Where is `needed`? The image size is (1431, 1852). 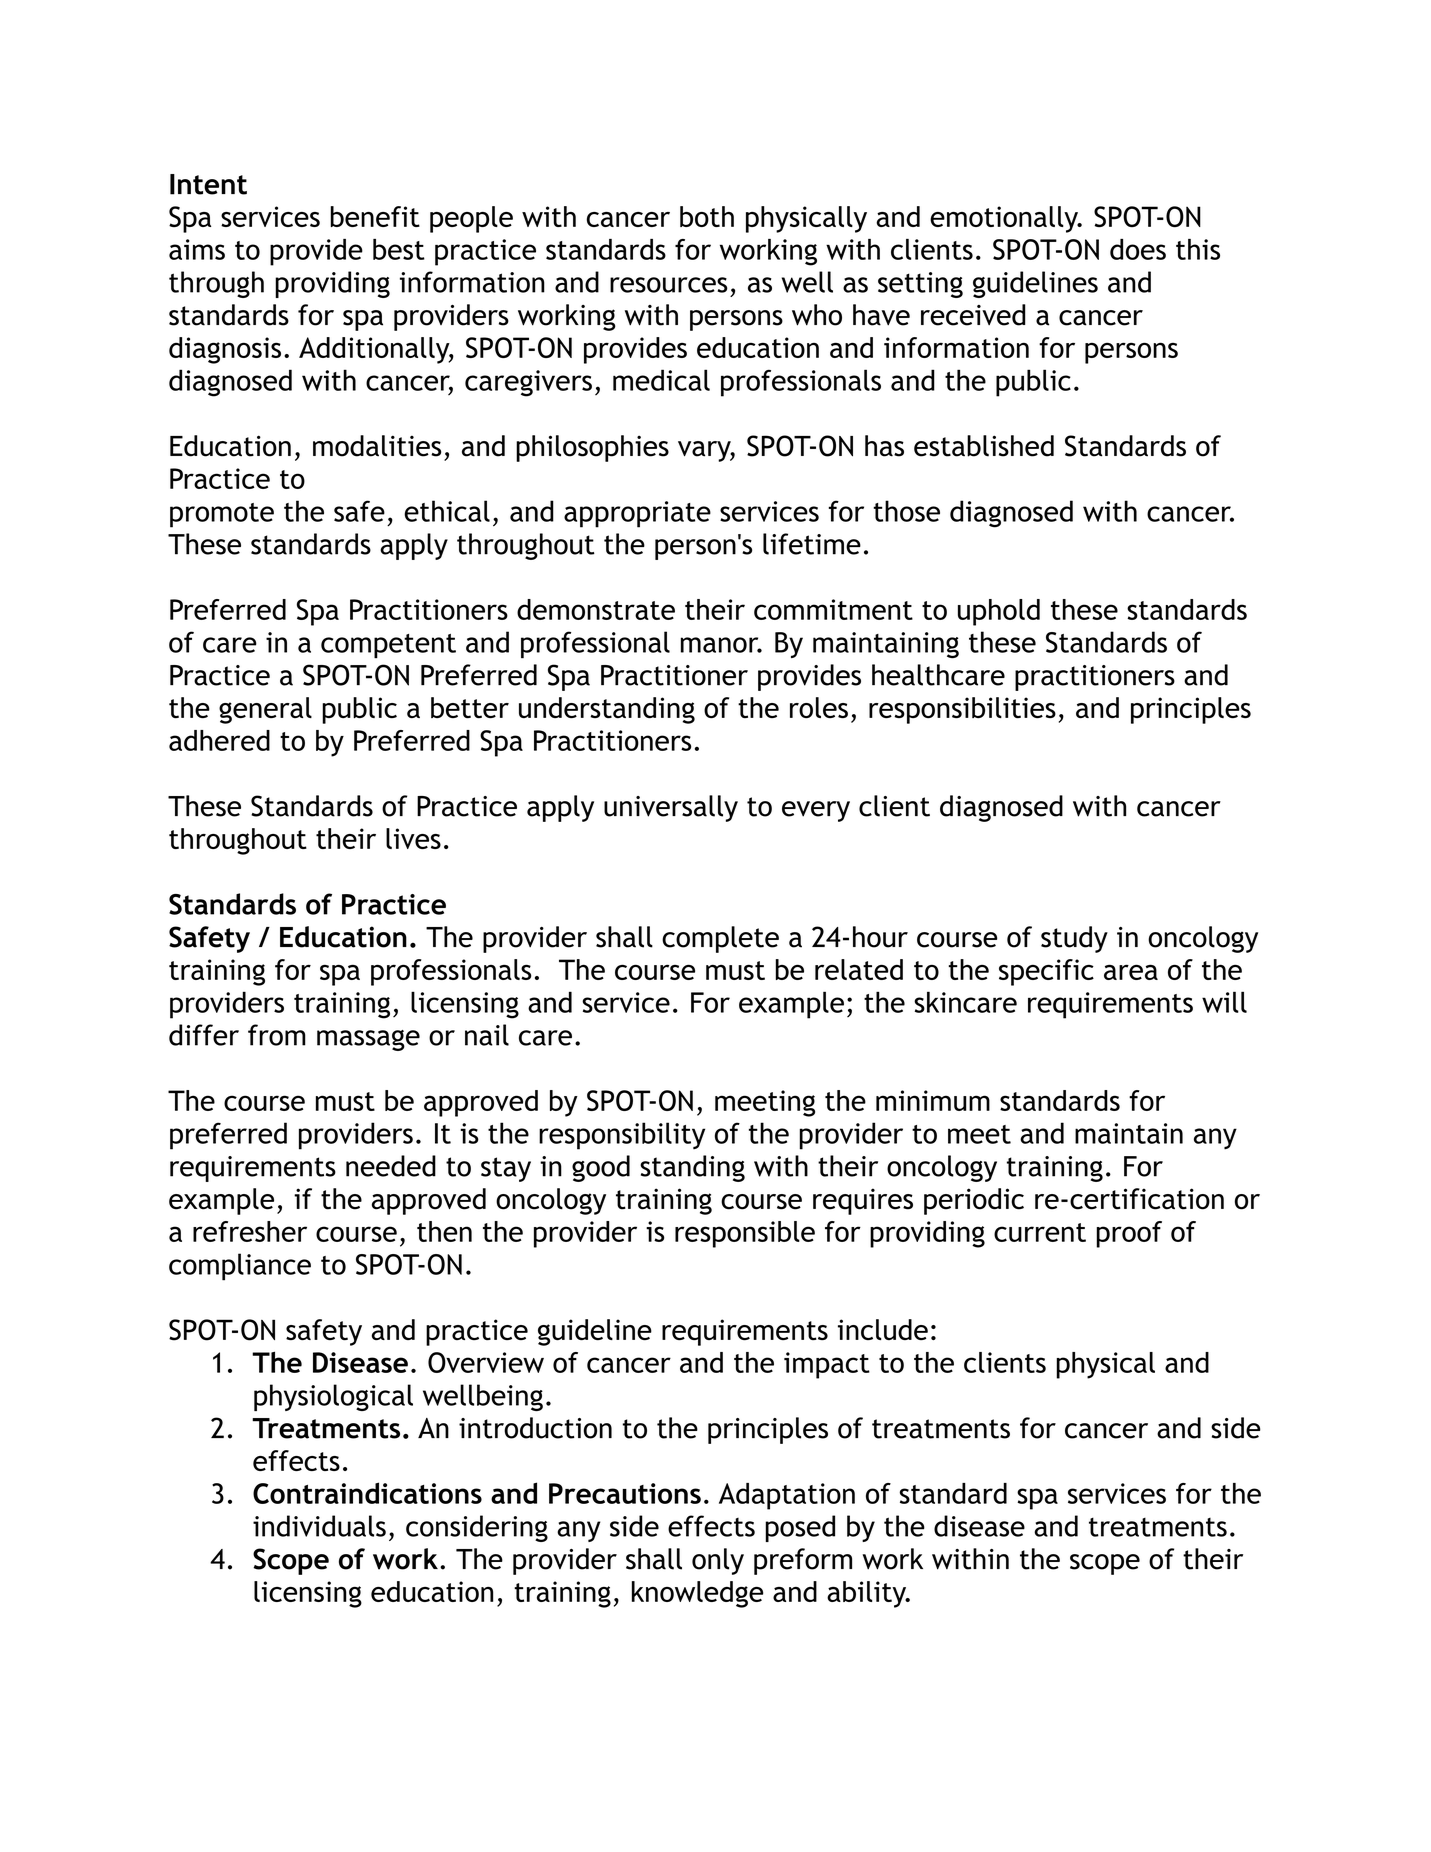 needed is located at coordinates (391, 1166).
